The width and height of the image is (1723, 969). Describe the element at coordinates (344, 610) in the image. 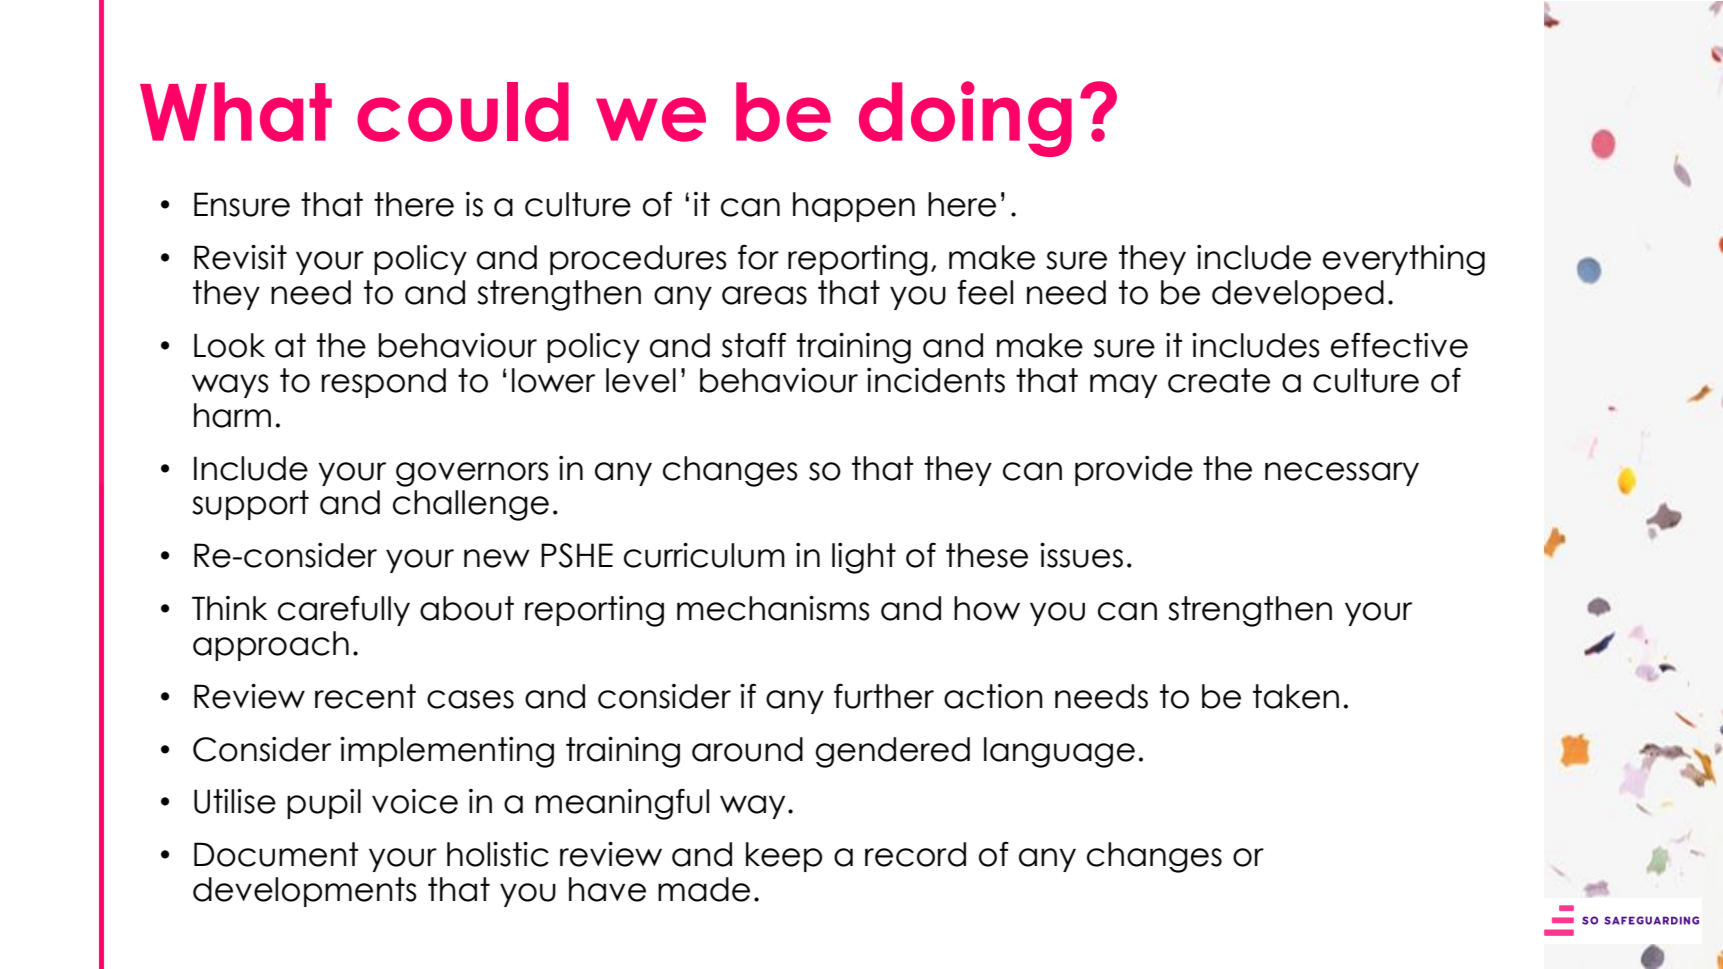

I see `carefully` at that location.
